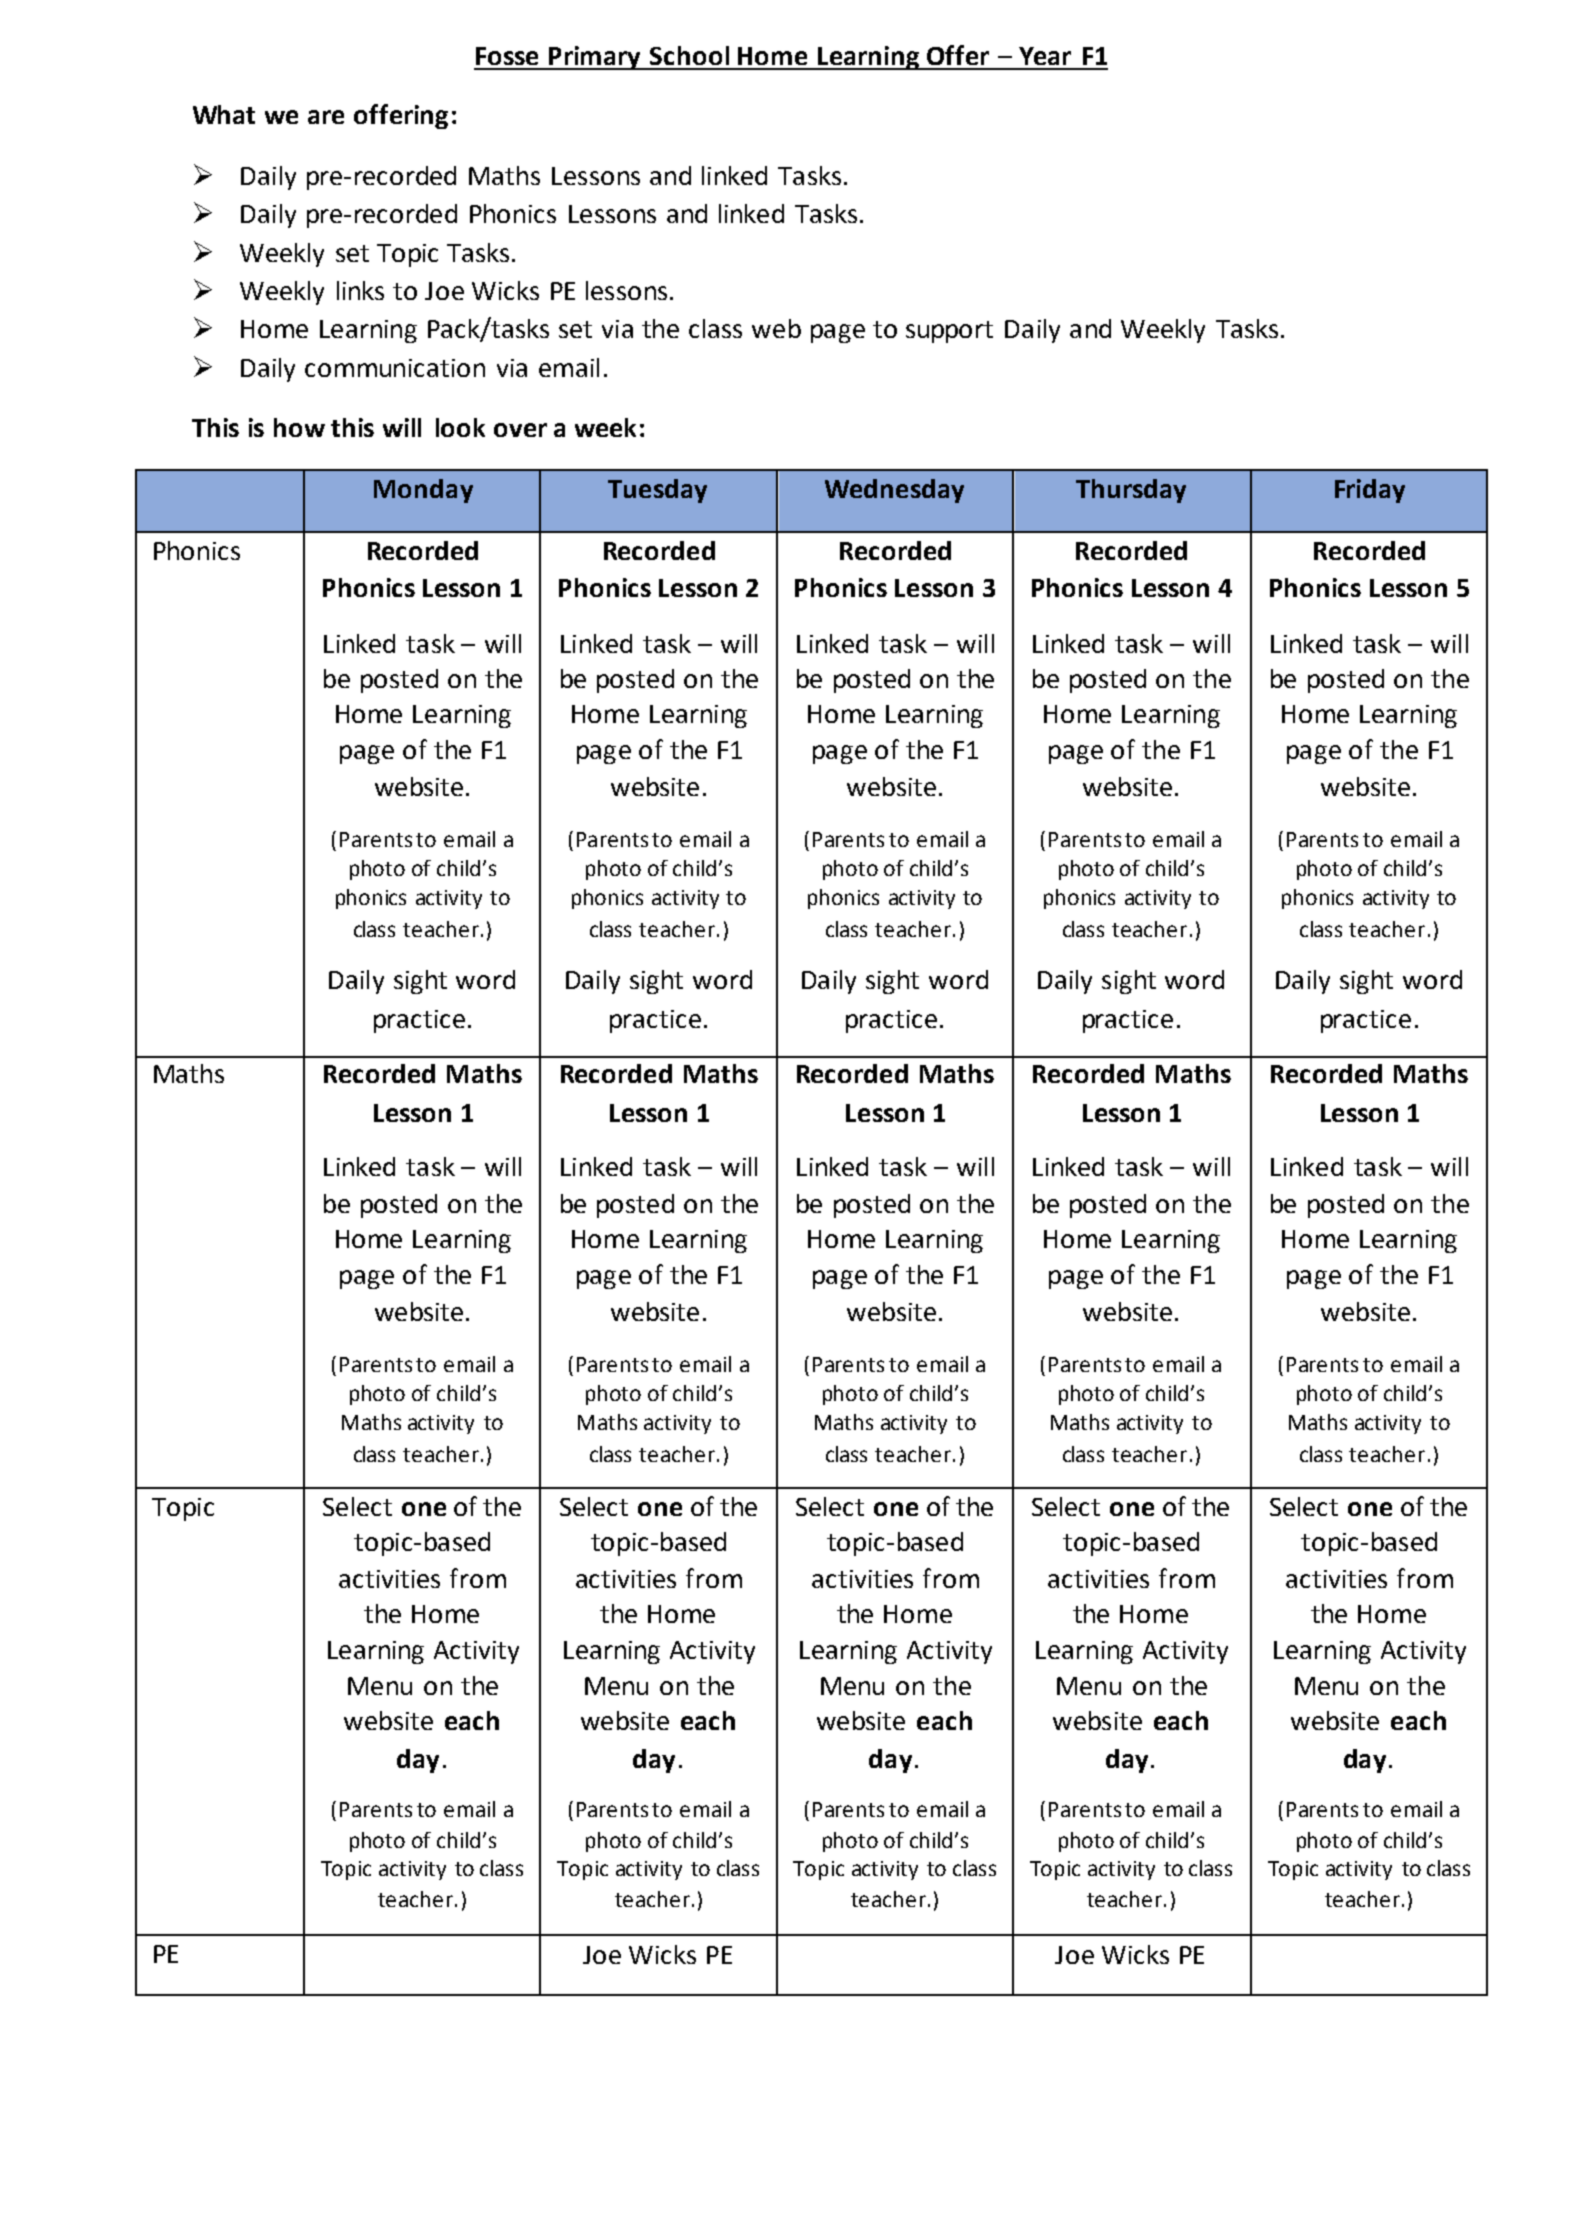 Image resolution: width=1582 pixels, height=2237 pixels. I want to click on look, so click(460, 427).
